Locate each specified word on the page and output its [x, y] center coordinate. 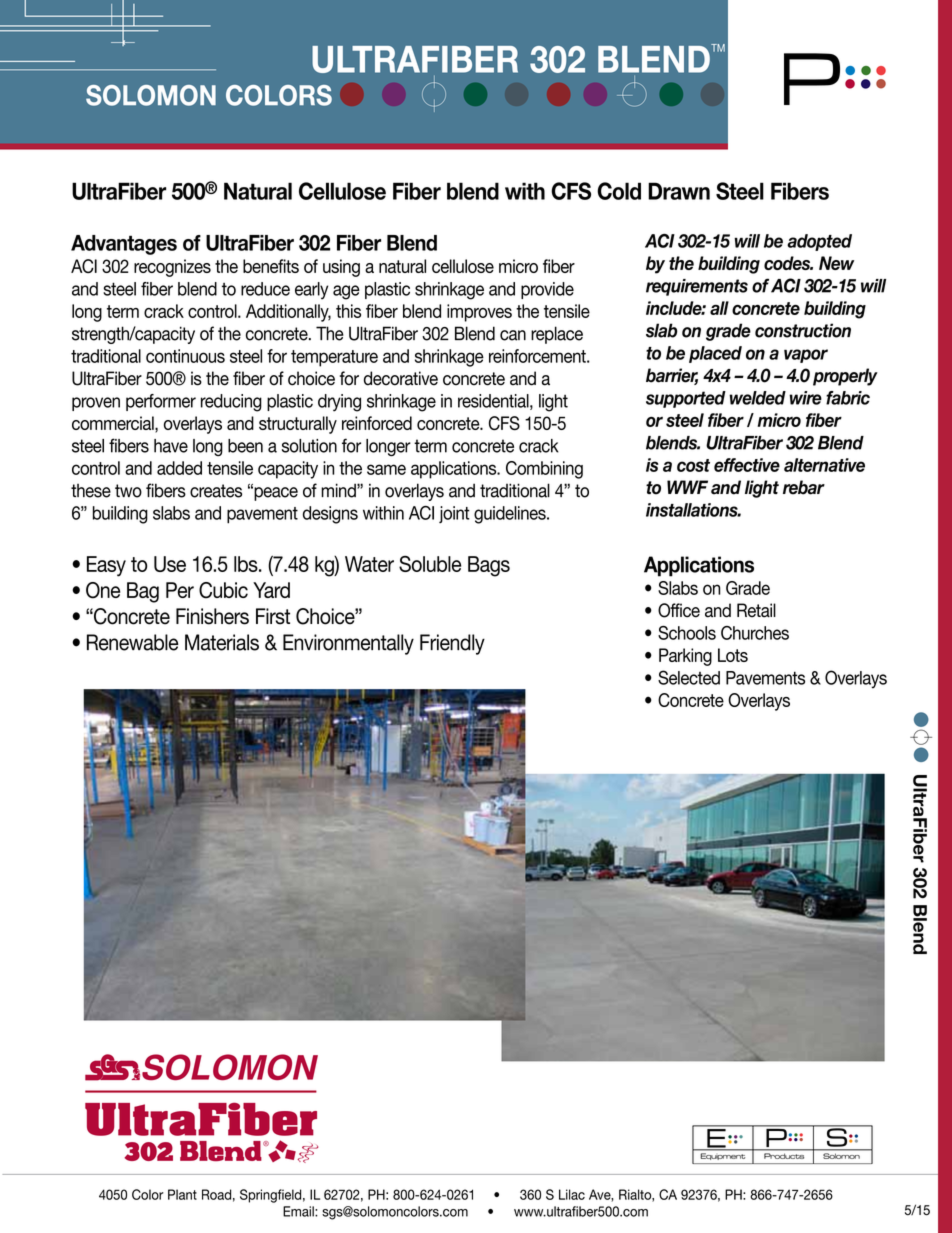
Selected [689, 677]
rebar [804, 487]
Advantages [124, 245]
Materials [222, 642]
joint [454, 514]
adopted [819, 242]
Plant [182, 1194]
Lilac [572, 1194]
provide [547, 290]
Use [170, 564]
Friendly [452, 644]
